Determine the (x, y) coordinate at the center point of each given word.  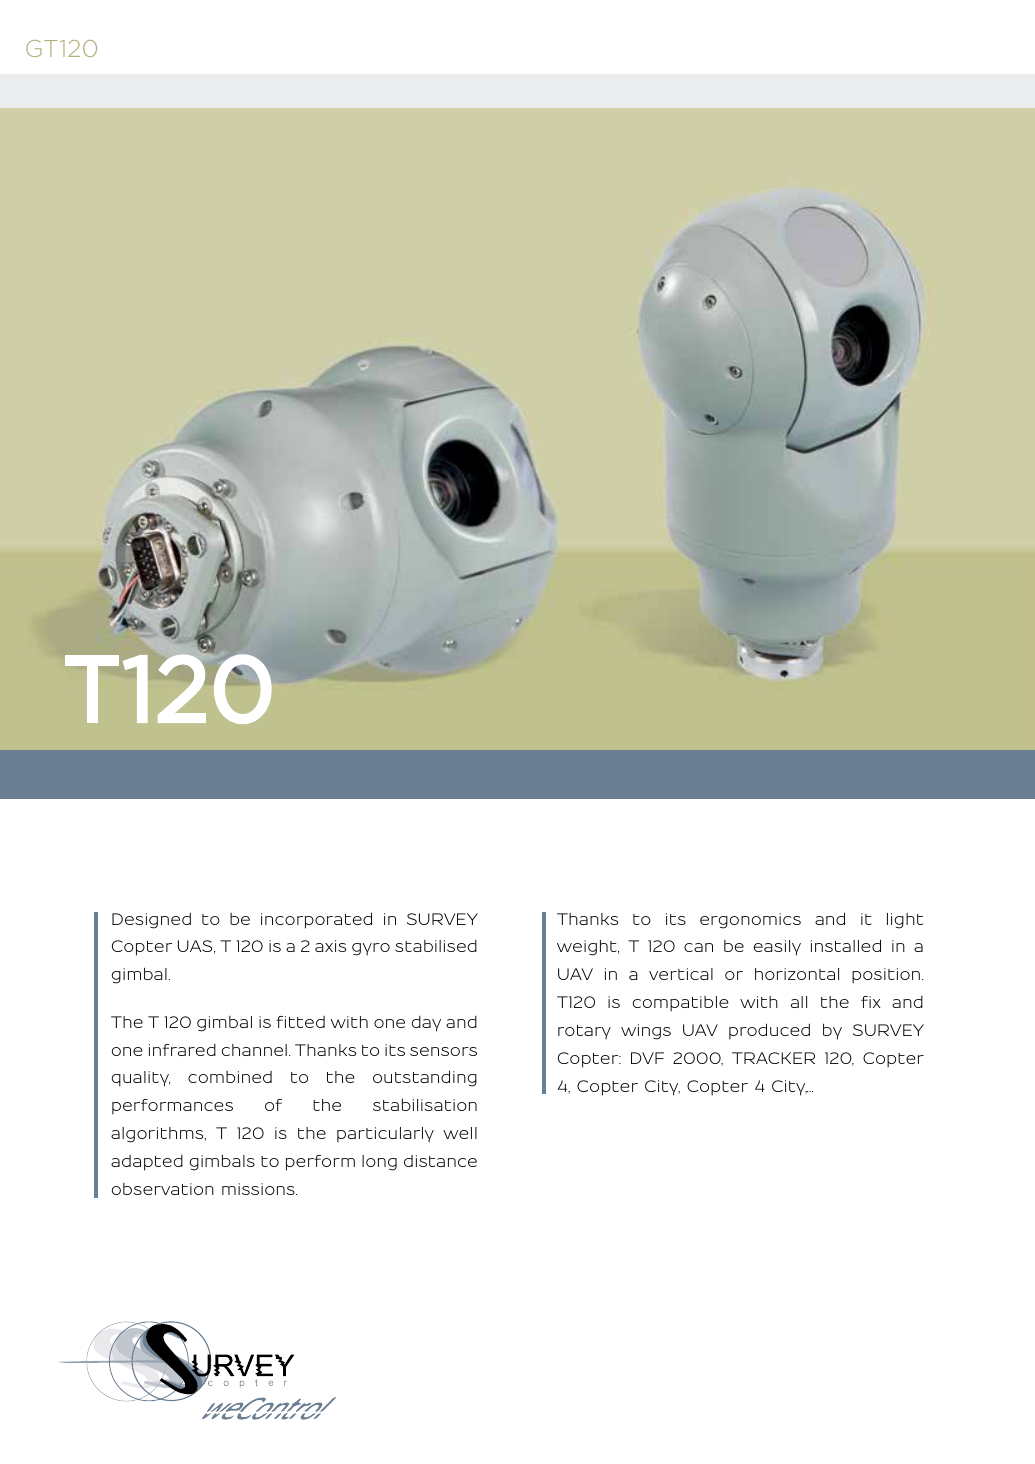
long (379, 1163)
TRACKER (773, 1058)
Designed (151, 921)
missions (259, 1189)
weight (588, 948)
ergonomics (750, 921)
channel (254, 1050)
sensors (443, 1051)
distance (440, 1161)
